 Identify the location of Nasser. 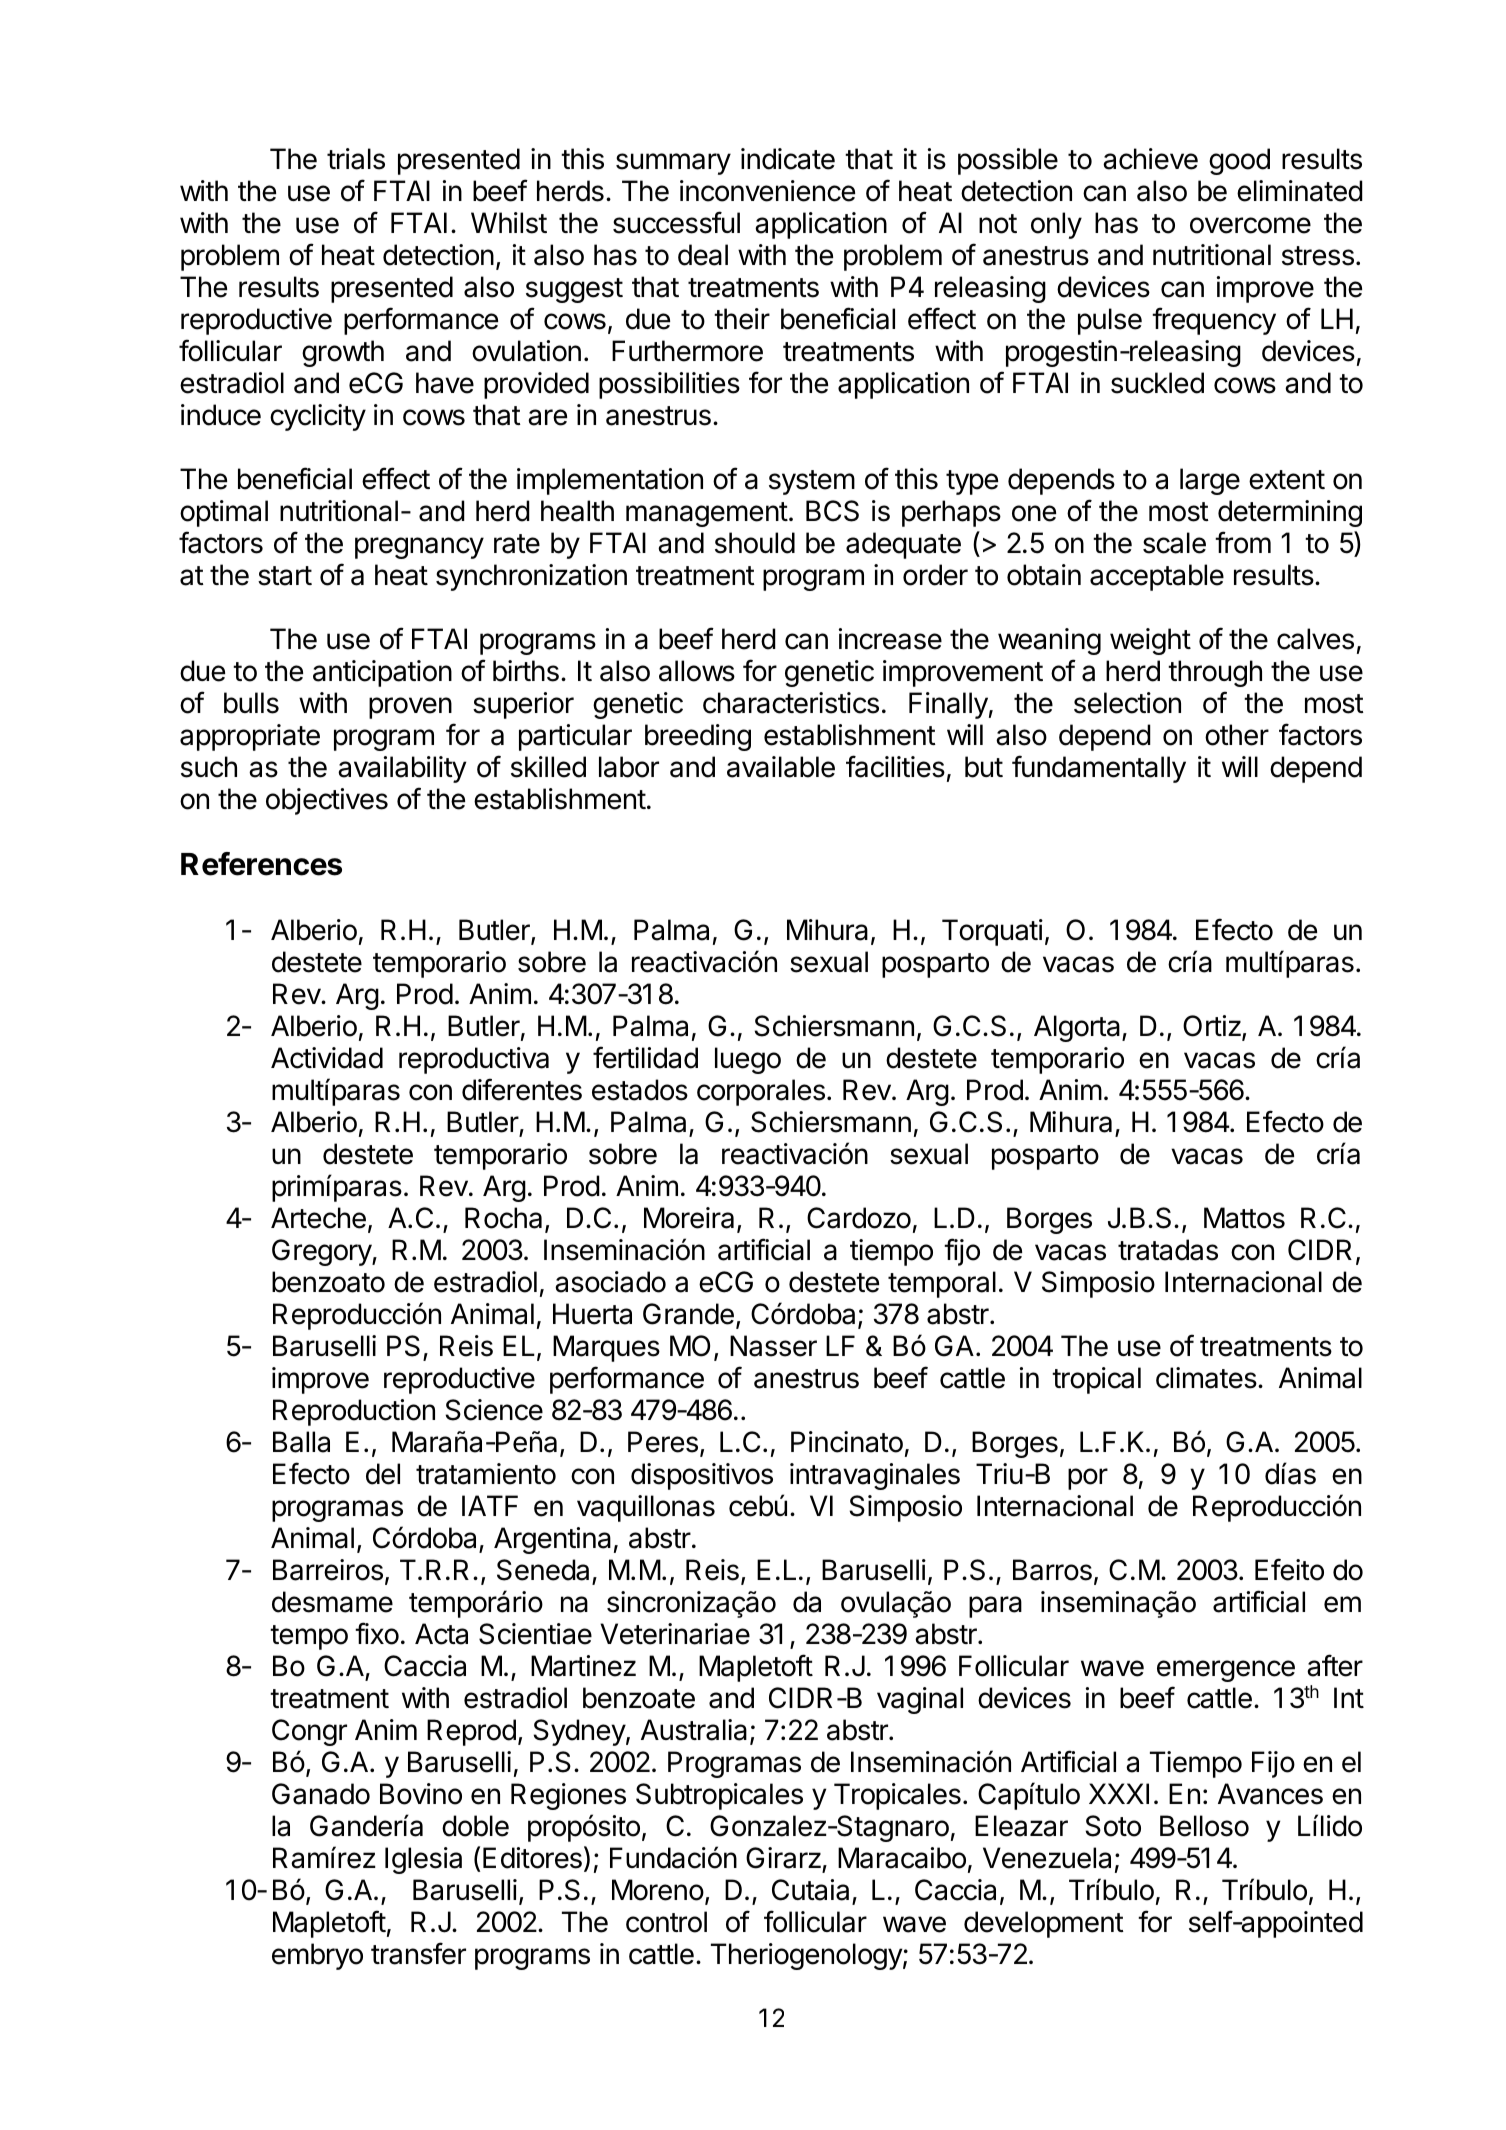
(773, 1346).
